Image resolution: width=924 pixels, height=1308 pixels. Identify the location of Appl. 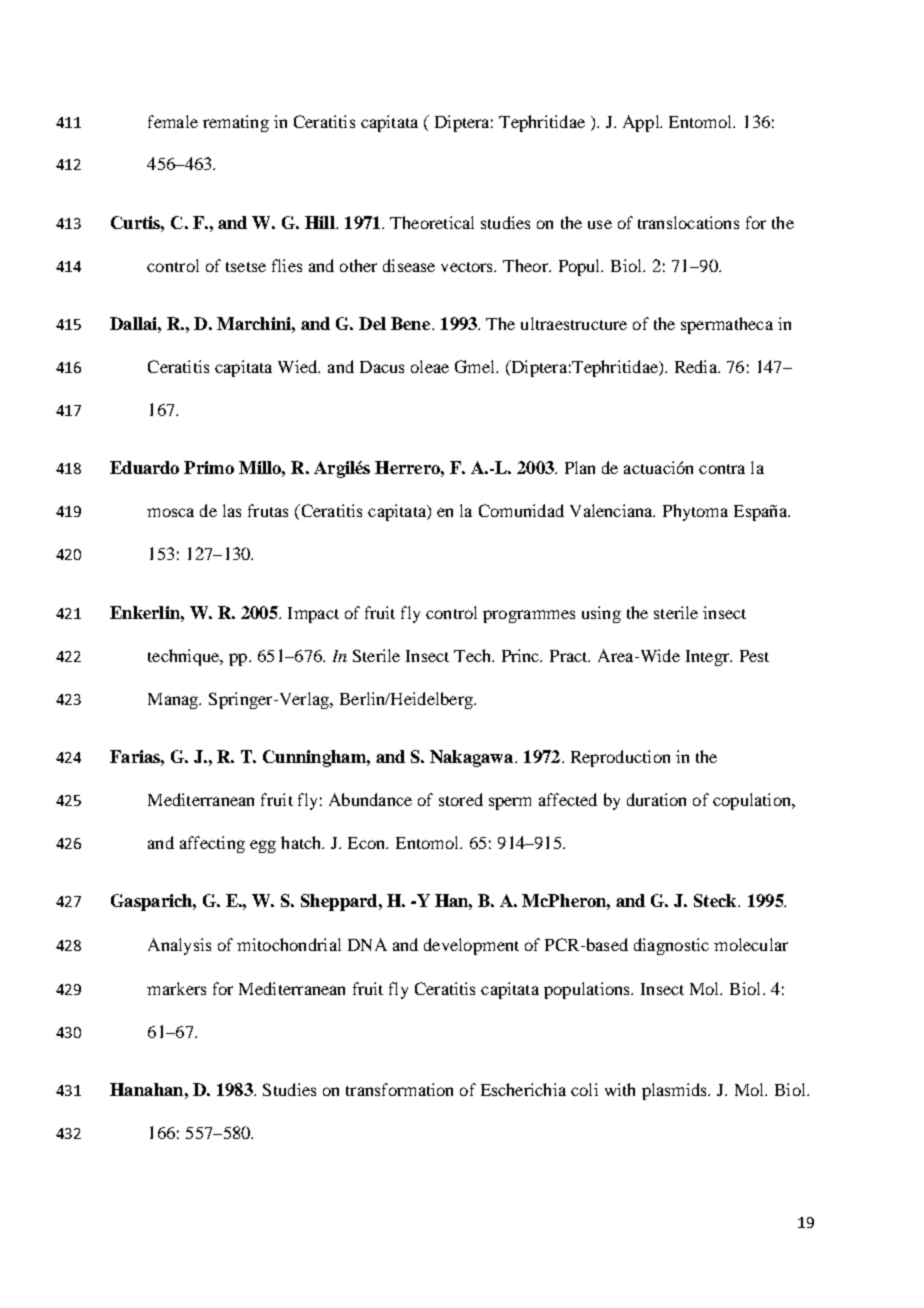
(642, 123).
